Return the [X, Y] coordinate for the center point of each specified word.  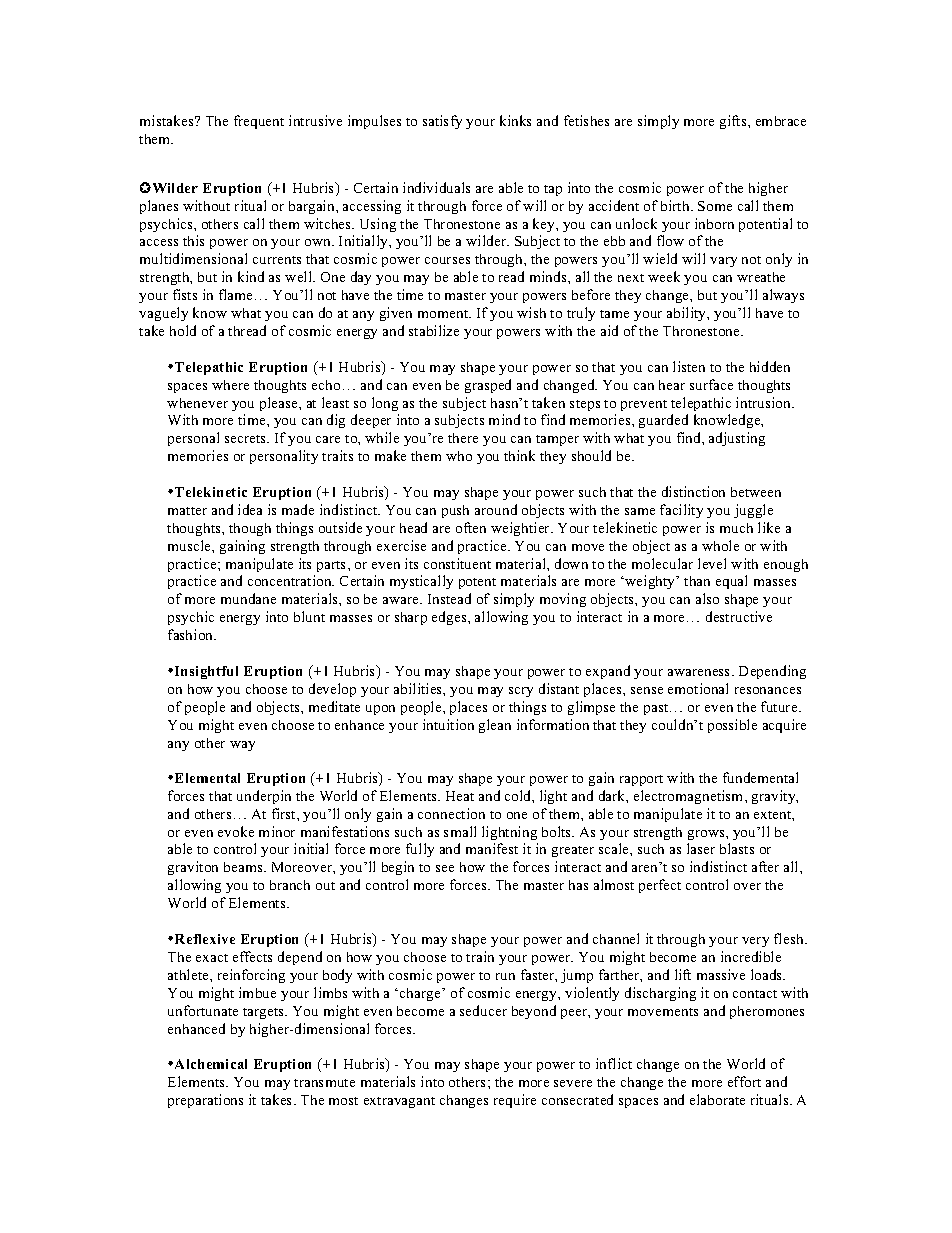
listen [689, 366]
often [471, 527]
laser [701, 848]
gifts [734, 122]
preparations [205, 1101]
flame [235, 294]
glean [495, 726]
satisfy [442, 122]
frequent [259, 122]
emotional [698, 688]
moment [444, 314]
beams [244, 867]
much [736, 528]
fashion [192, 634]
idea [250, 509]
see [445, 868]
